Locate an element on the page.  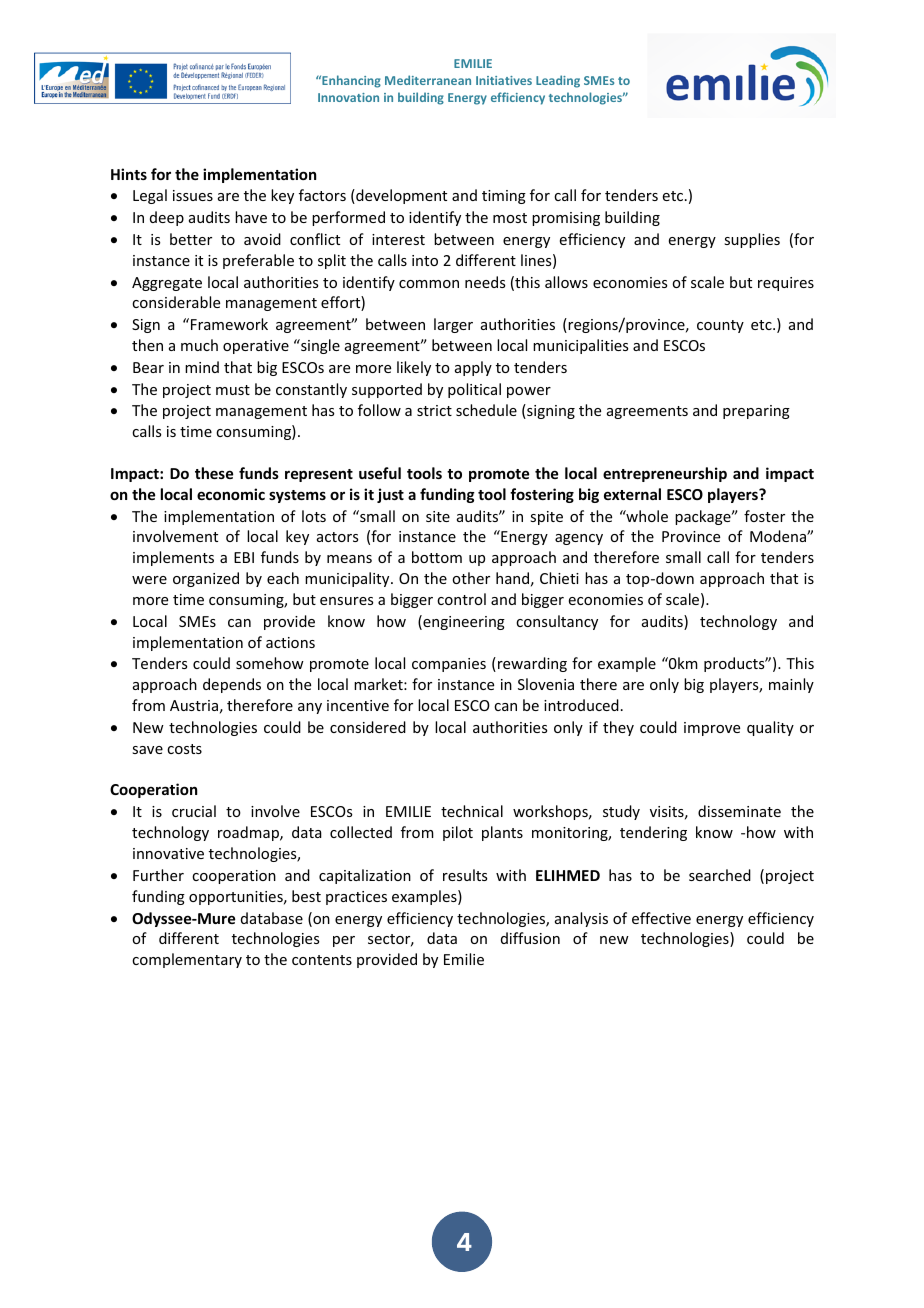
mainly is located at coordinates (791, 685).
